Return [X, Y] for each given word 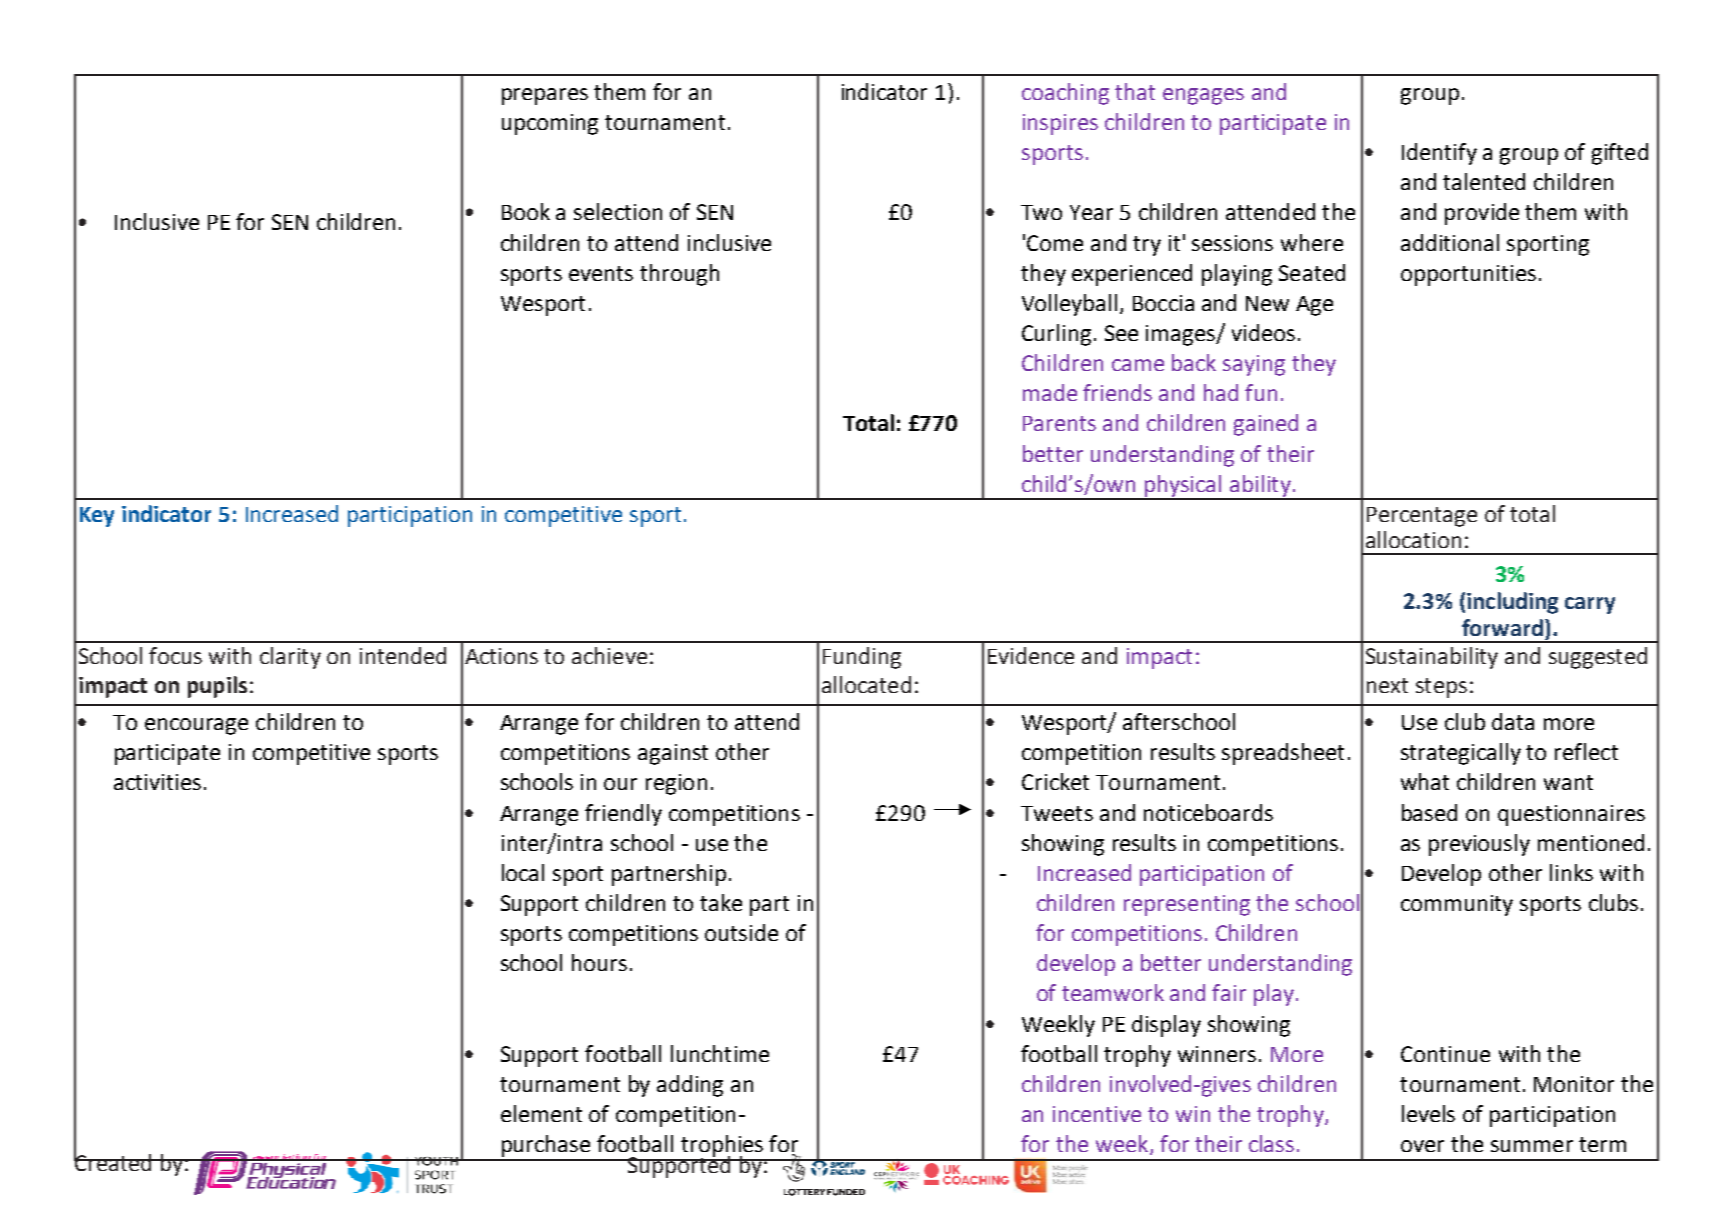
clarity [290, 658]
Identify [1439, 154]
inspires [1060, 124]
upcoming [550, 124]
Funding [862, 658]
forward [1502, 627]
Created [114, 1161]
